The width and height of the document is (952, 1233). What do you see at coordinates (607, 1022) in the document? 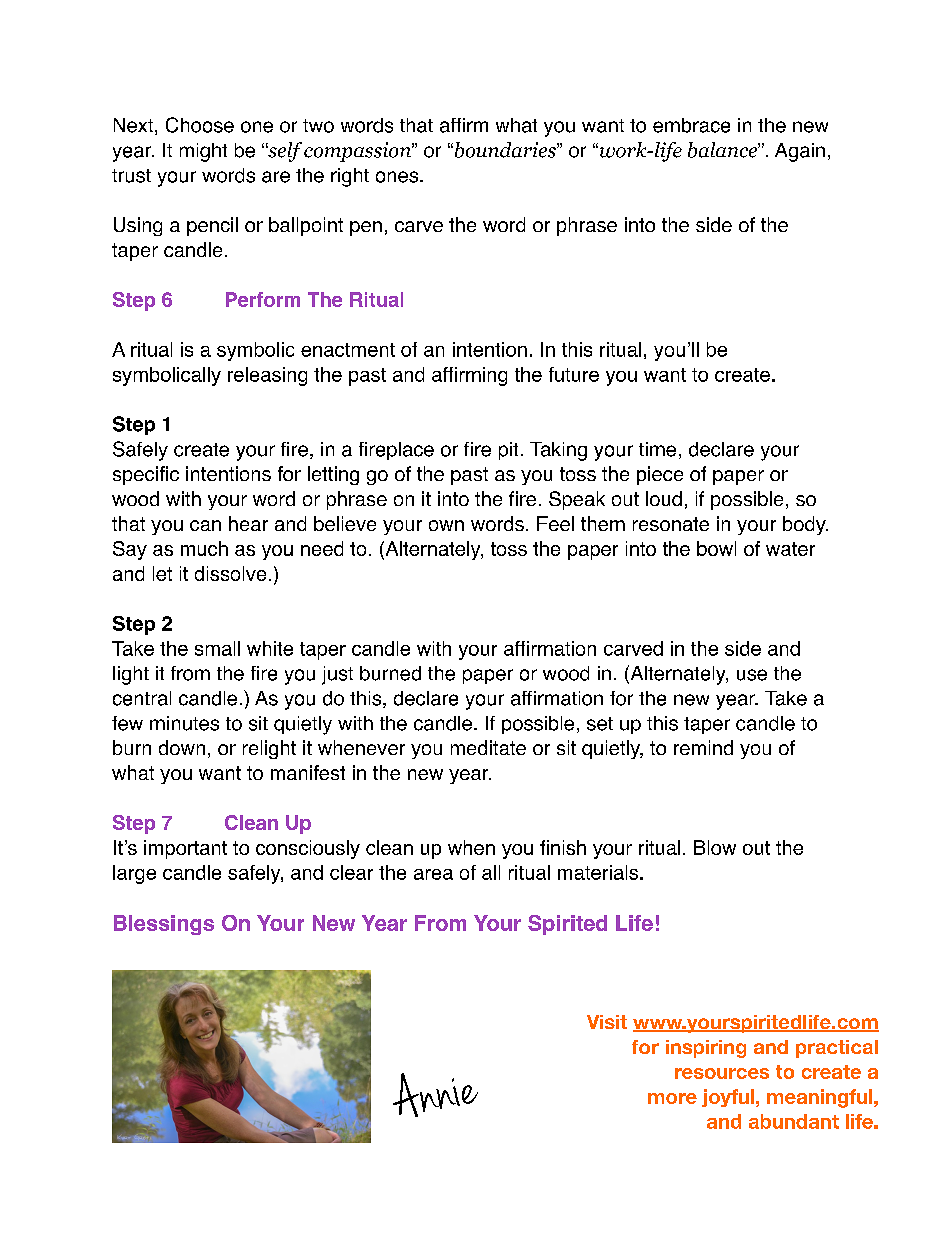
I see `Visit` at bounding box center [607, 1022].
